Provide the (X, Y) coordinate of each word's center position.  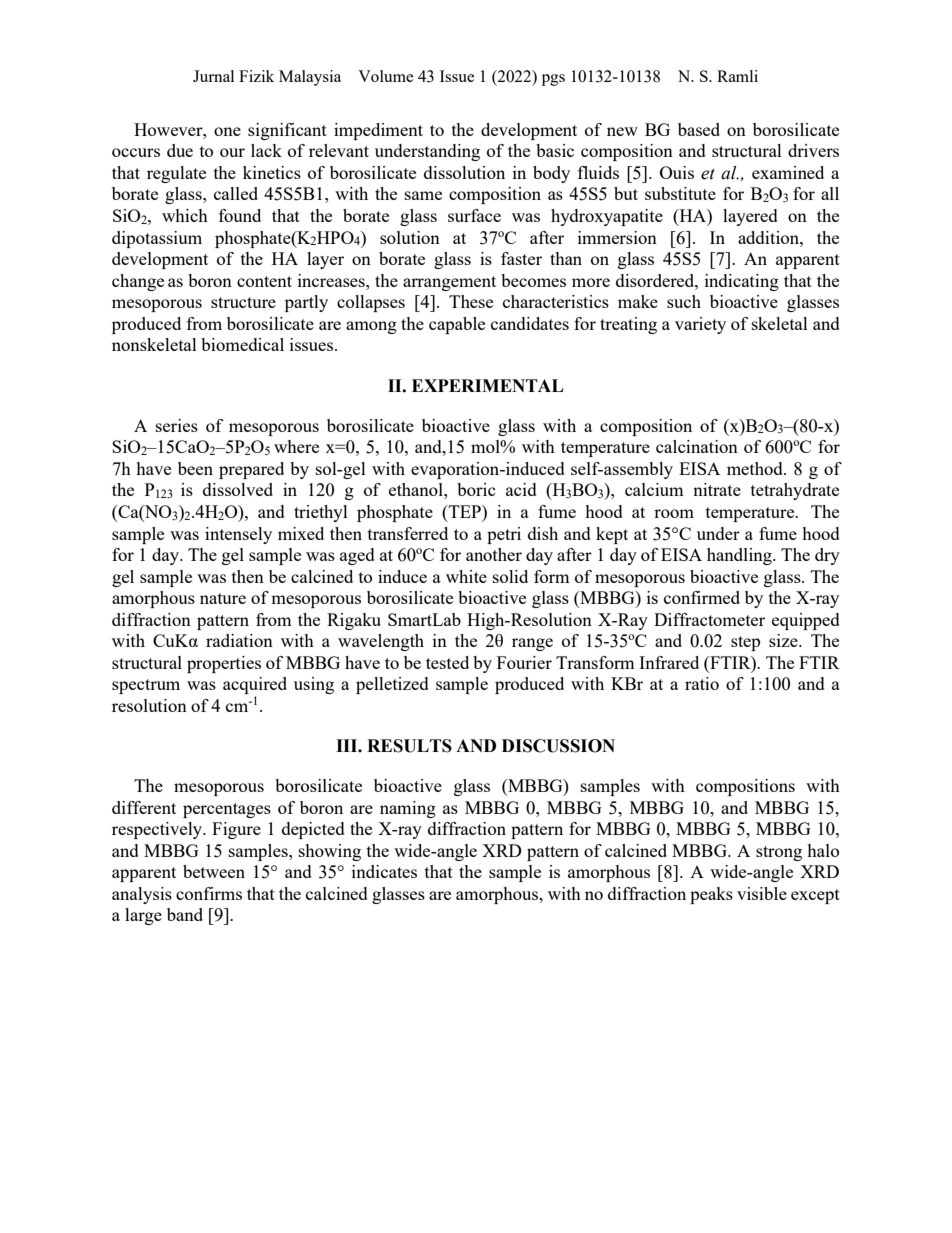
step (745, 643)
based (699, 129)
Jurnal (213, 76)
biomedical (242, 344)
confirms (209, 893)
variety (700, 325)
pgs (553, 80)
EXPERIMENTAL (487, 385)
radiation (239, 640)
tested (447, 662)
